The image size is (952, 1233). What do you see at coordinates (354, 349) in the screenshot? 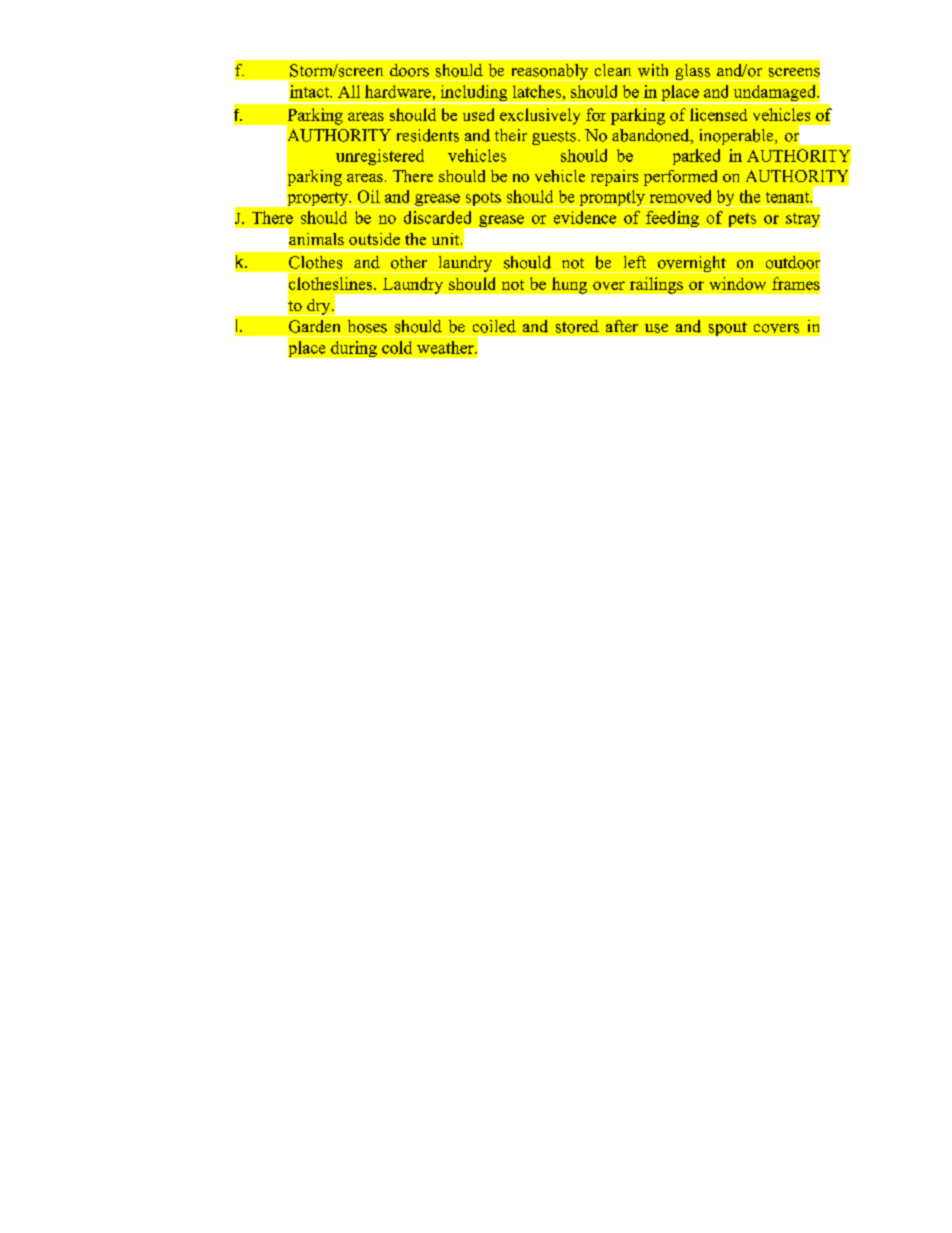
I see `during` at bounding box center [354, 349].
